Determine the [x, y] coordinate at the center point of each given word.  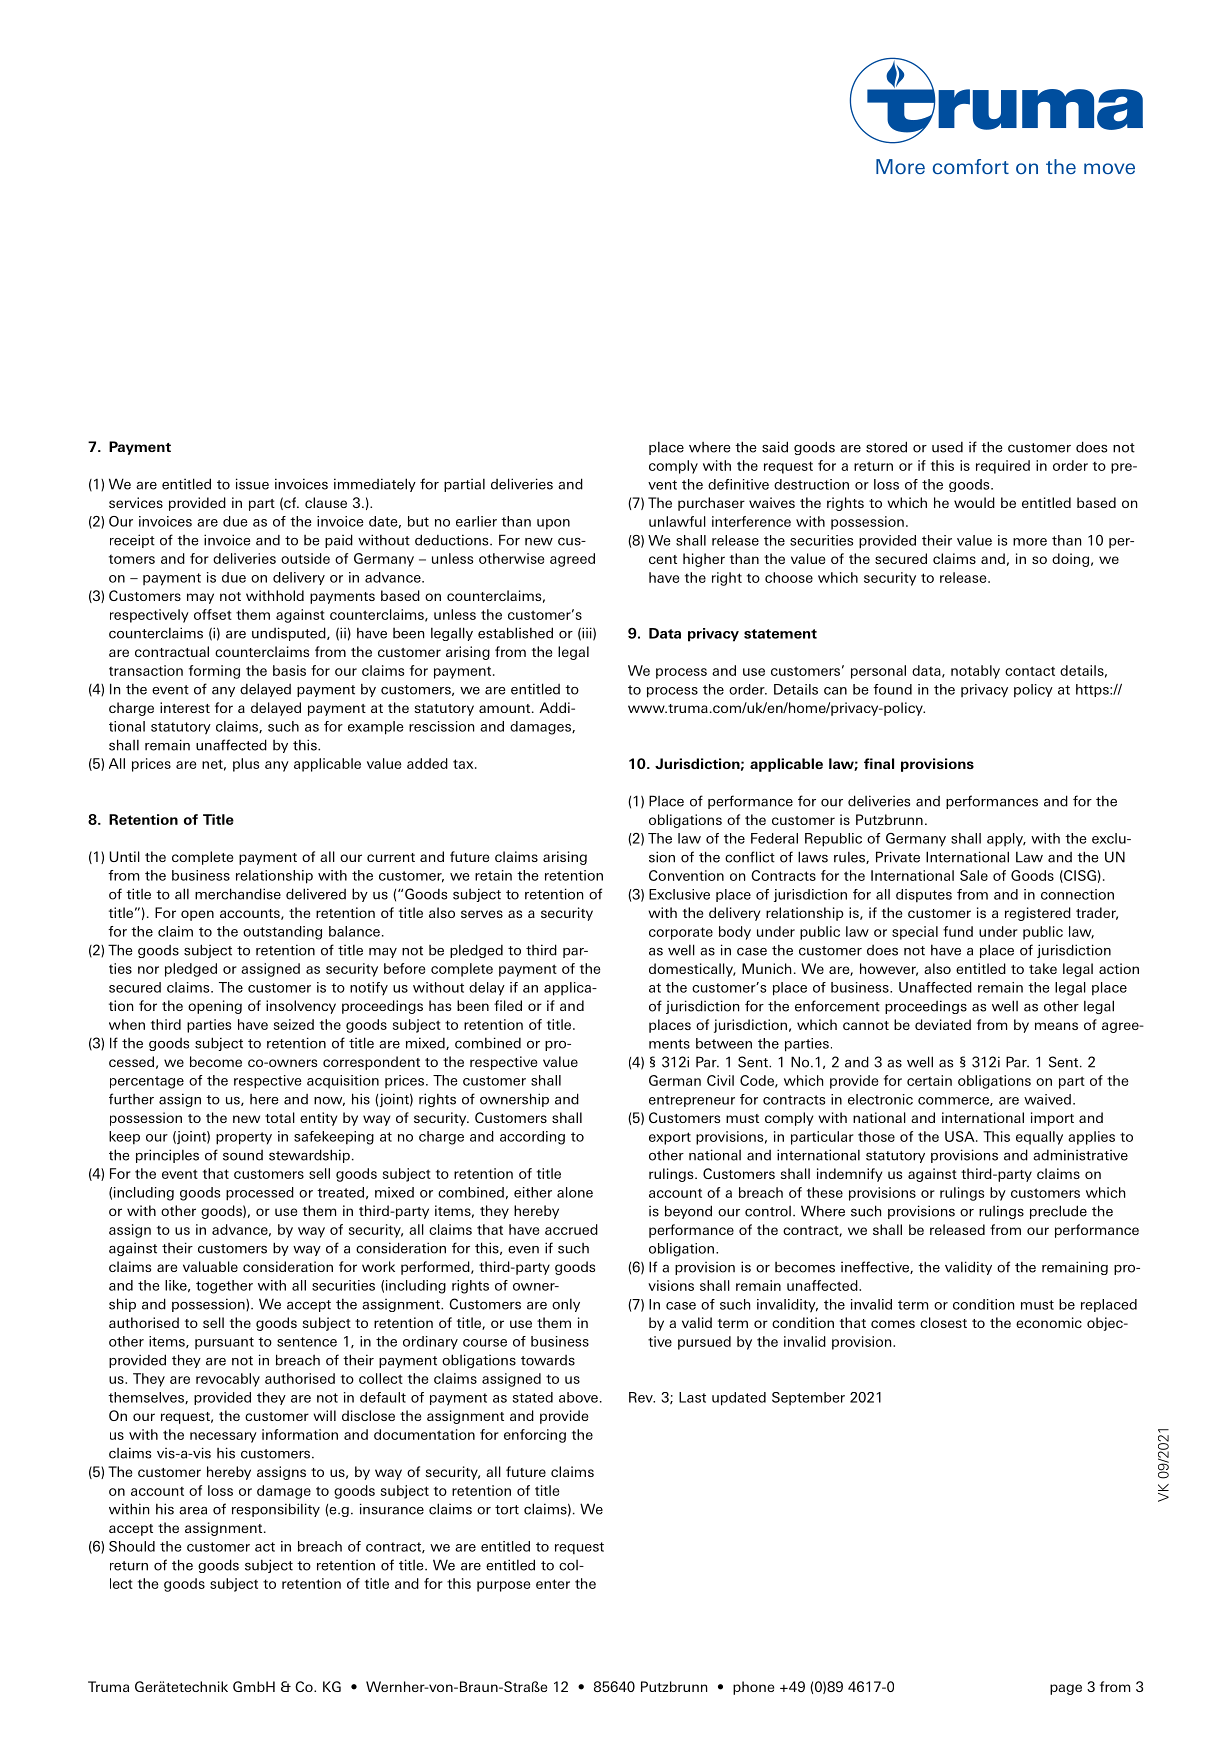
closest [943, 1322]
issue [252, 484]
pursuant [224, 1343]
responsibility [276, 1510]
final [879, 763]
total [280, 1117]
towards [548, 1360]
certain [929, 1080]
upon [553, 524]
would [974, 502]
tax [464, 764]
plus [246, 765]
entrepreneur [692, 1101]
